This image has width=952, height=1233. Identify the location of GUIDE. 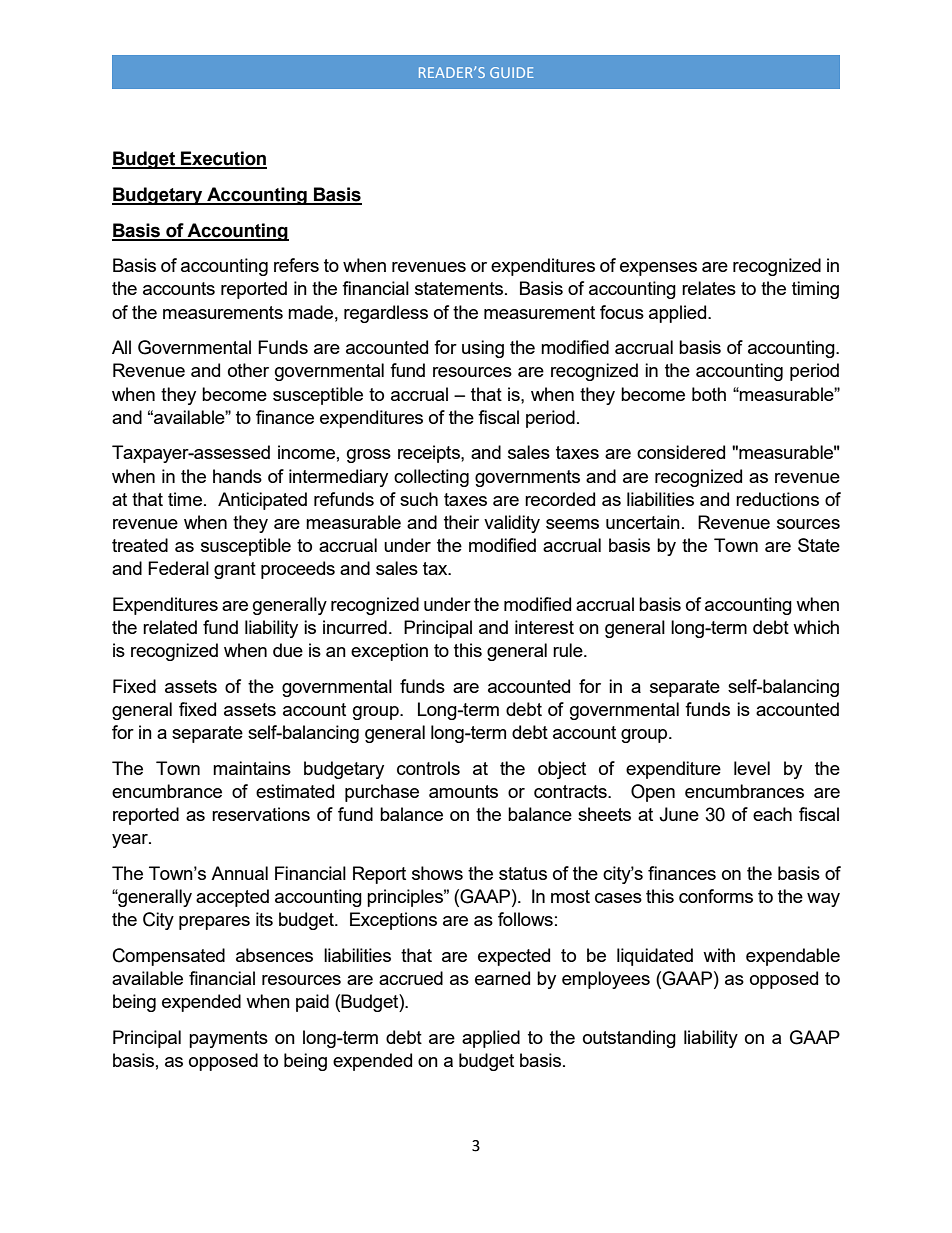
(512, 72).
